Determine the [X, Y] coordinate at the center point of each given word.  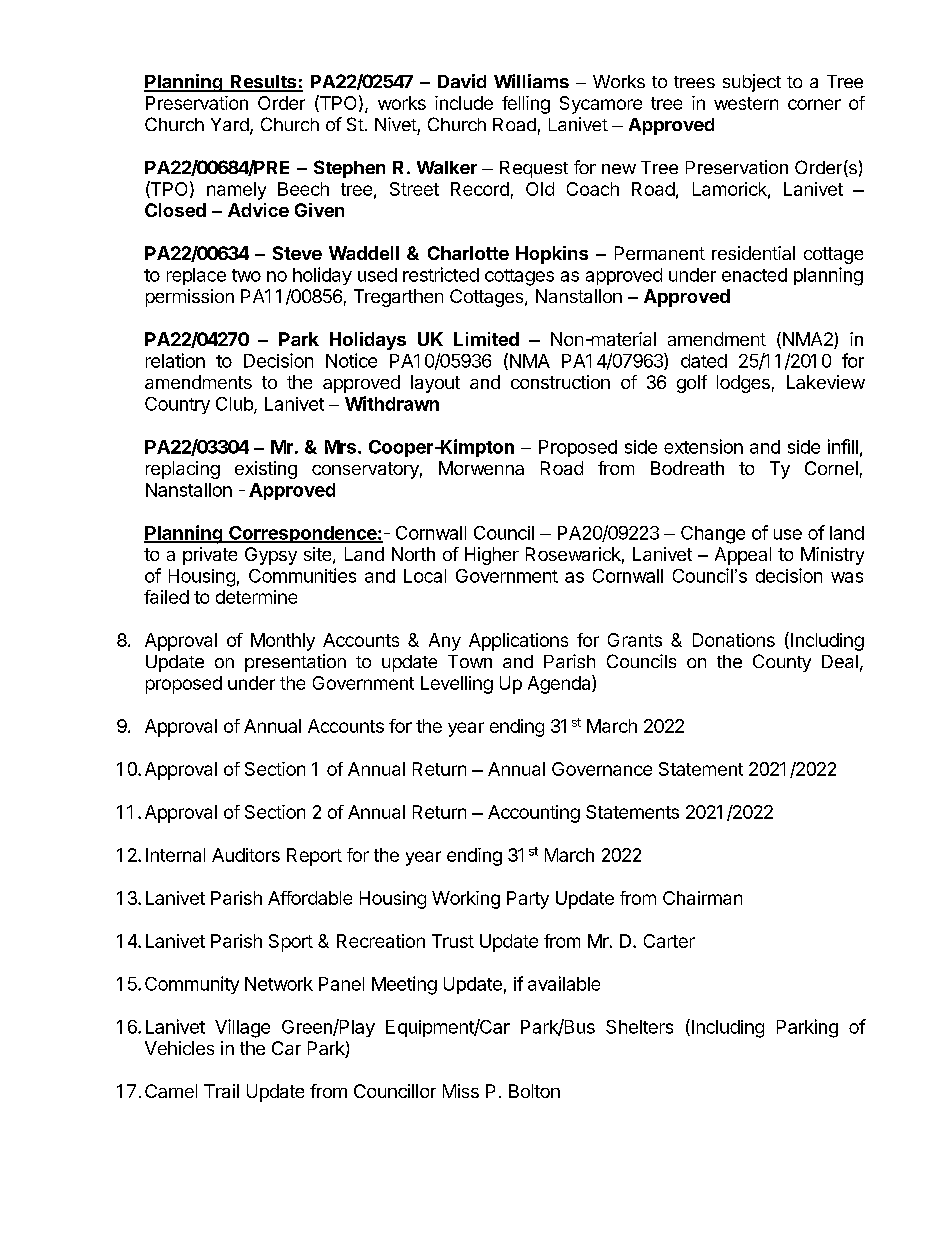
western [746, 103]
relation [175, 360]
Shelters [639, 1027]
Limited [486, 339]
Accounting [534, 814]
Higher [492, 556]
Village [242, 1028]
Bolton [534, 1091]
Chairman [702, 898]
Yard [230, 124]
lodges [743, 384]
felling [526, 105]
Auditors [246, 855]
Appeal [743, 556]
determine [256, 597]
